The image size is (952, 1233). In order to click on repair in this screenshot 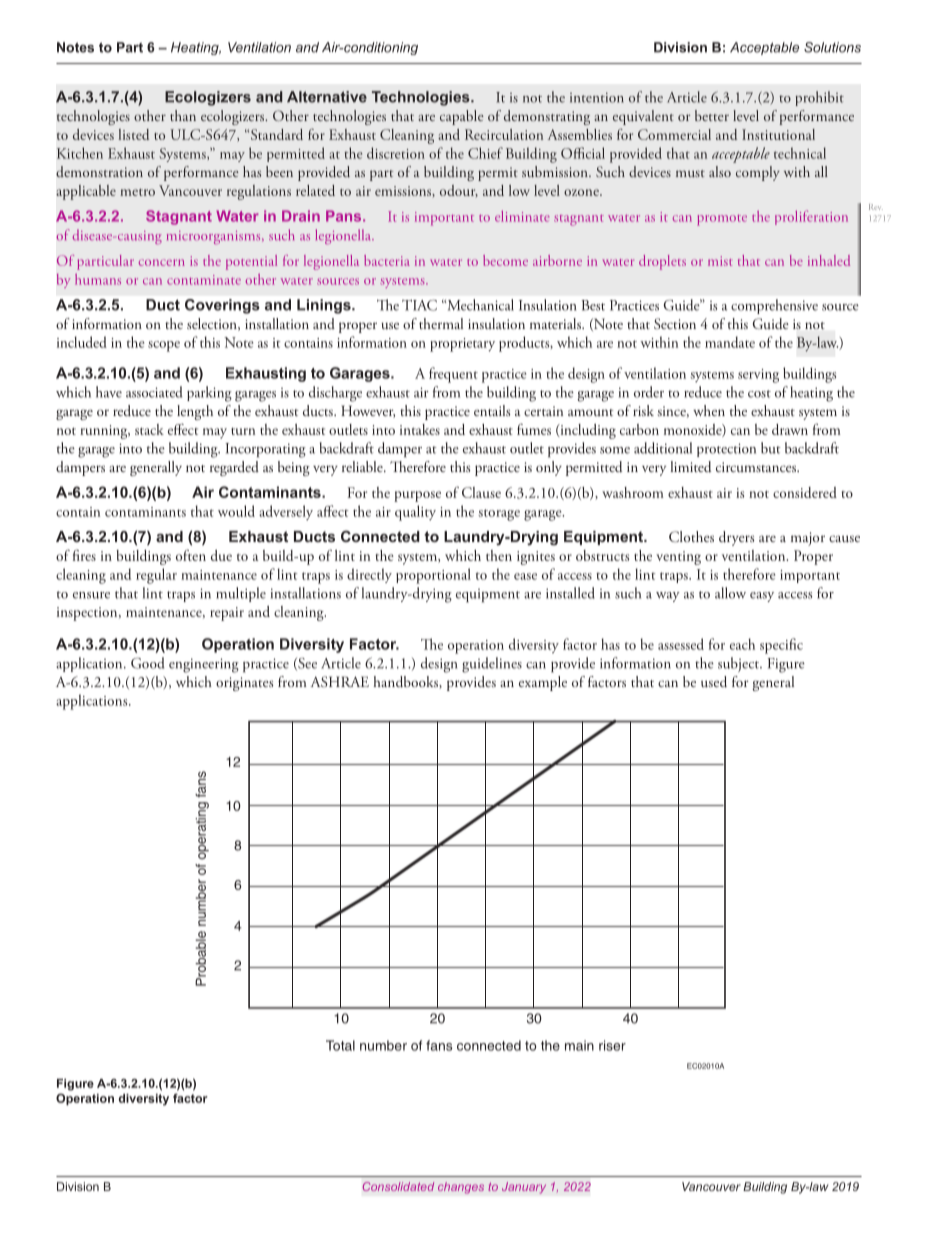, I will do `click(227, 614)`.
